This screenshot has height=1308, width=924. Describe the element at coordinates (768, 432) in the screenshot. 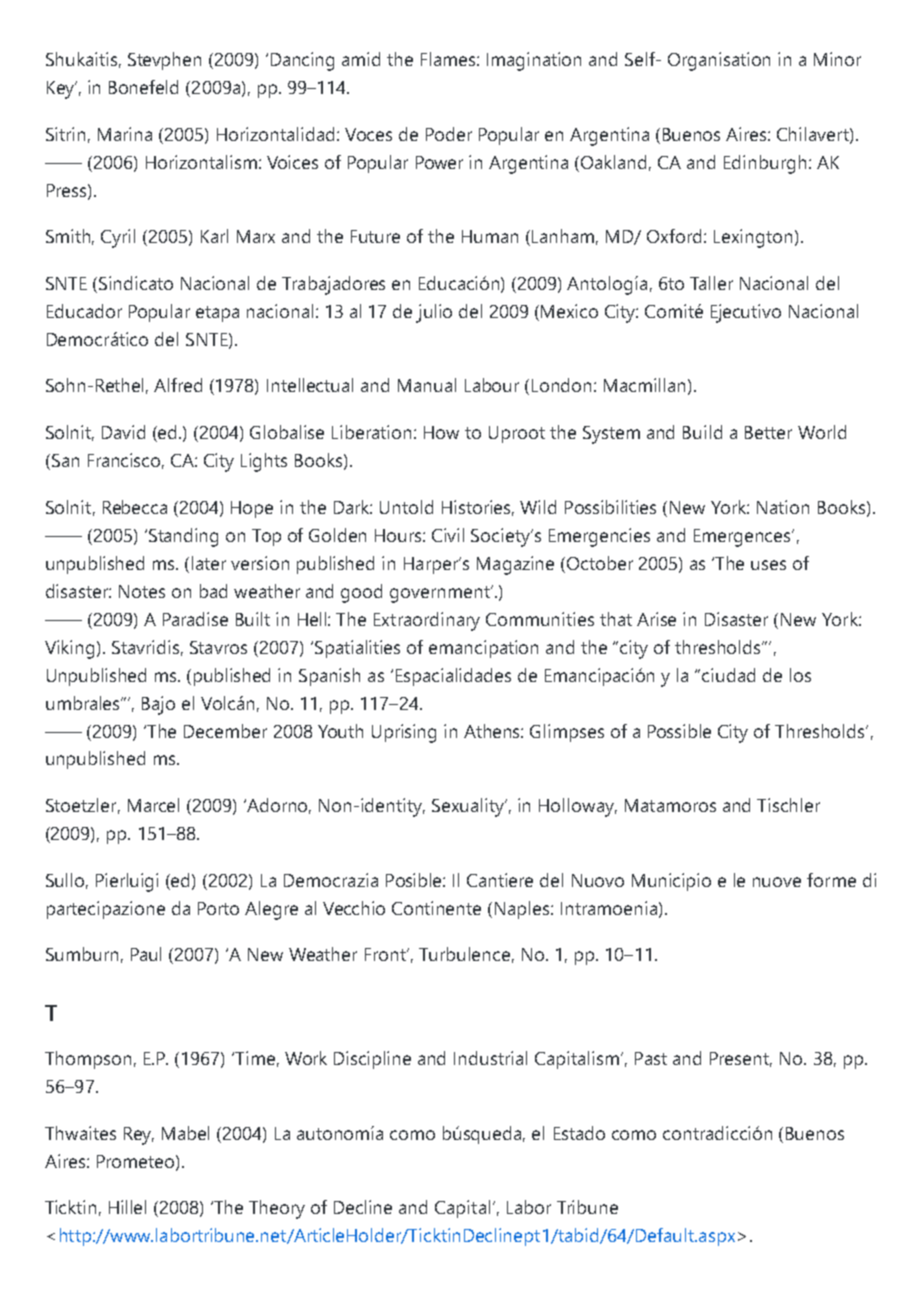

I see `Better` at that location.
